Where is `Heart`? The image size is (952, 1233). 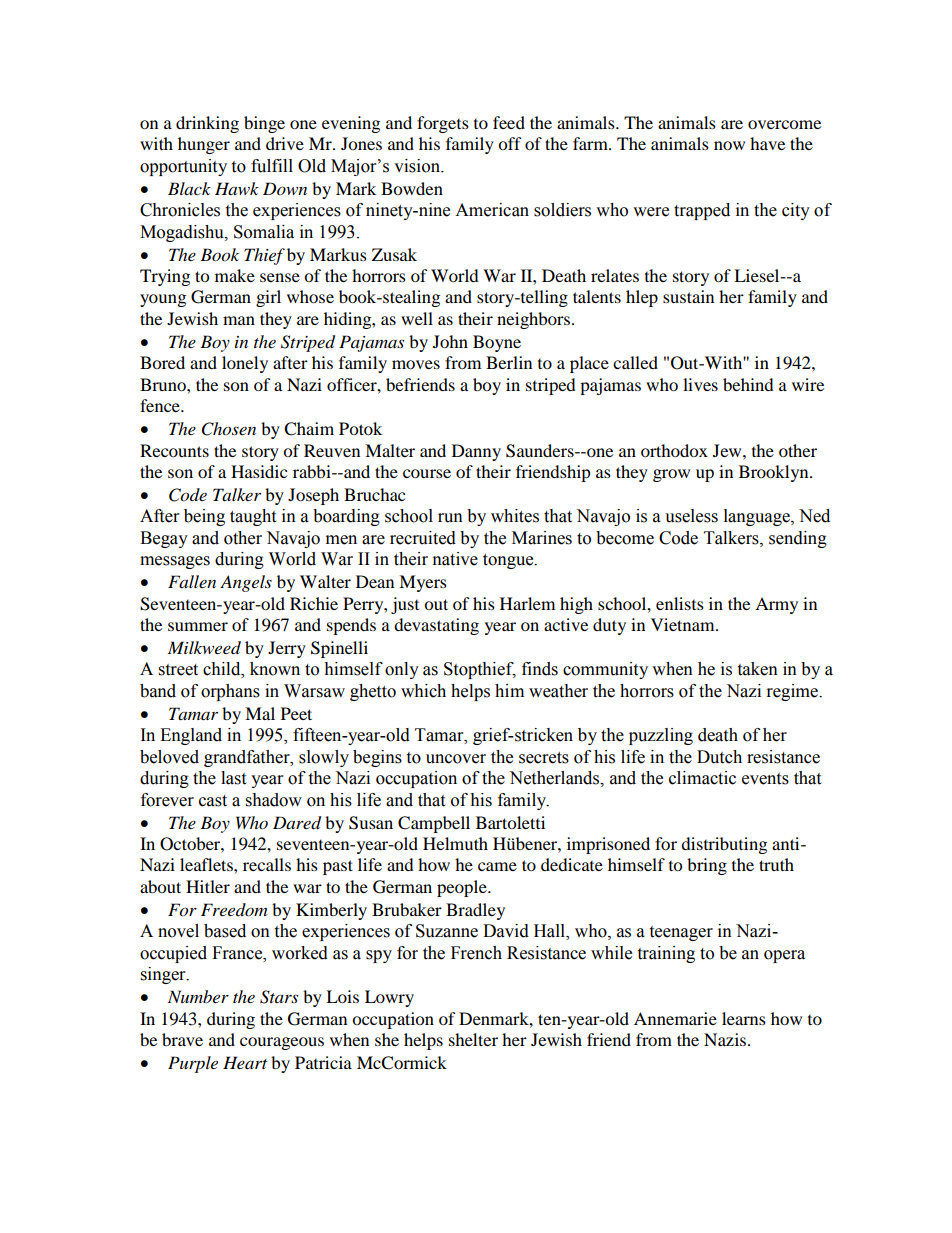
Heart is located at coordinates (245, 1062).
